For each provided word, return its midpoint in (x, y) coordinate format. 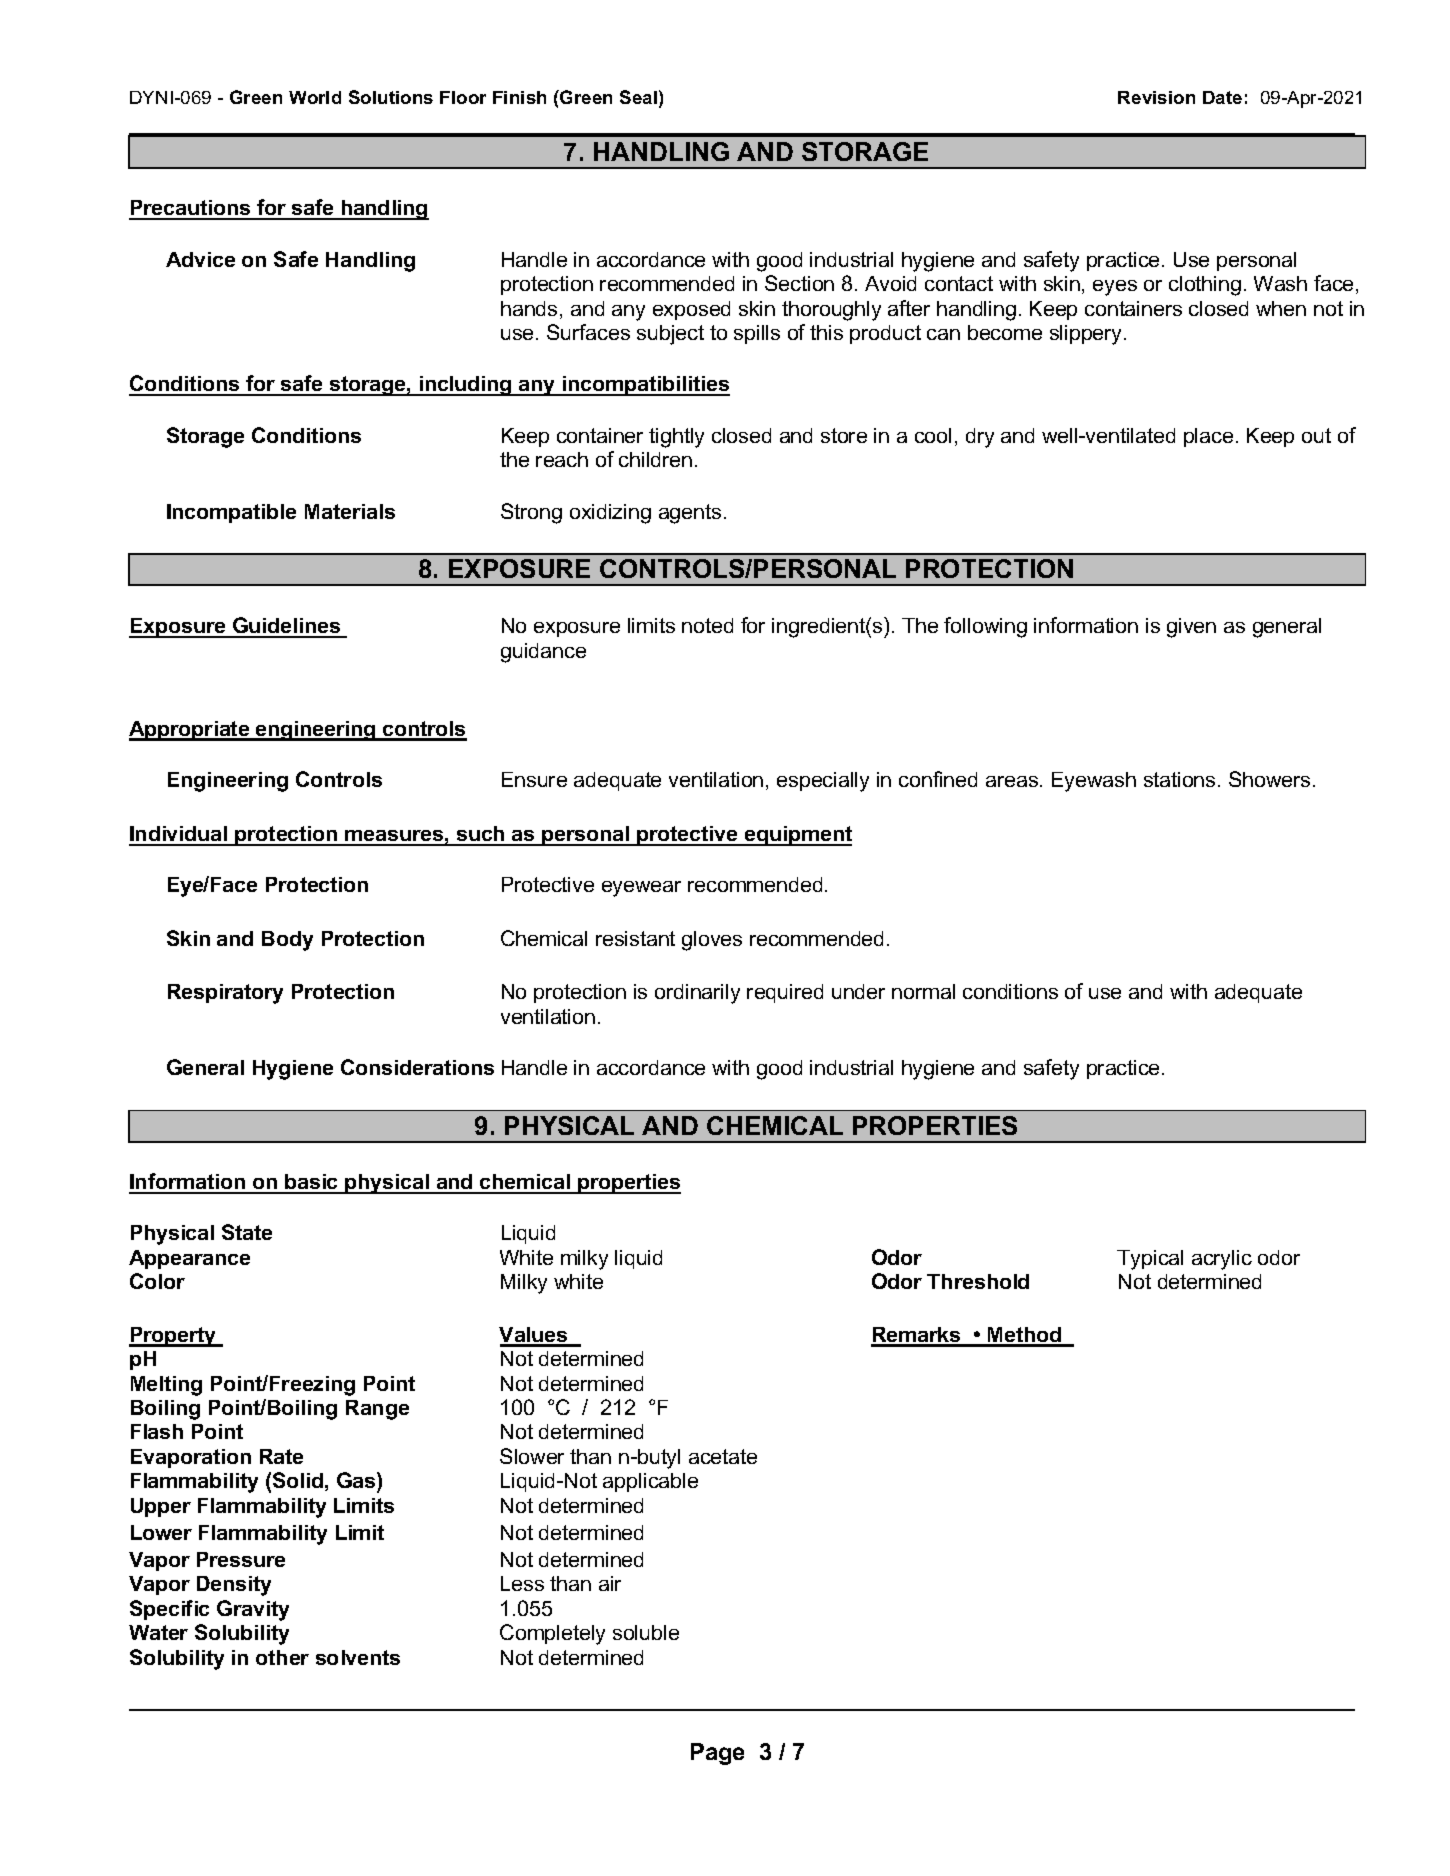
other (282, 1657)
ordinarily (697, 994)
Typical (1150, 1260)
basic (312, 1183)
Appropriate (190, 731)
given (1191, 628)
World (315, 97)
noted (707, 625)
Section (799, 283)
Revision (1156, 97)
